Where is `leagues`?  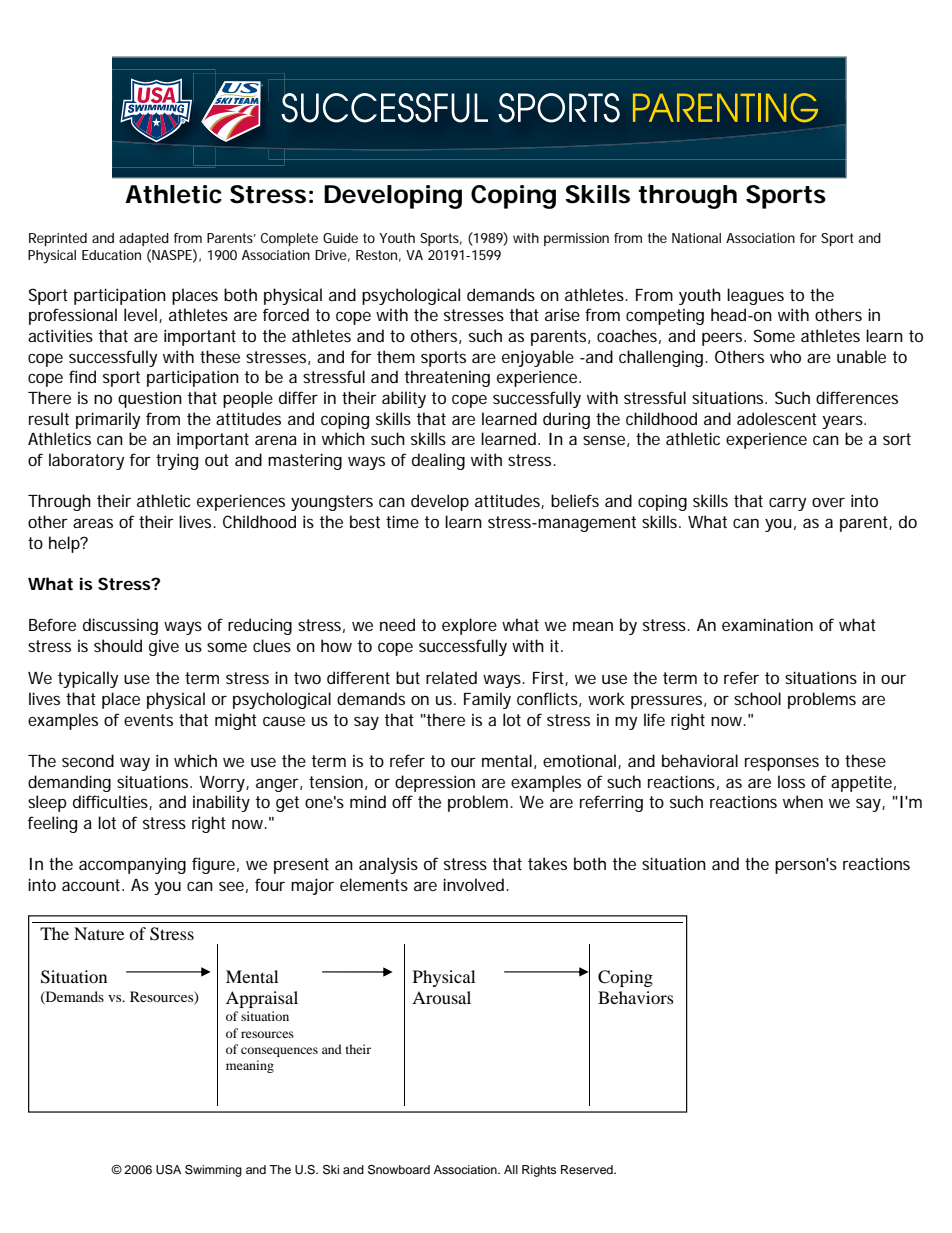
leagues is located at coordinates (755, 296).
